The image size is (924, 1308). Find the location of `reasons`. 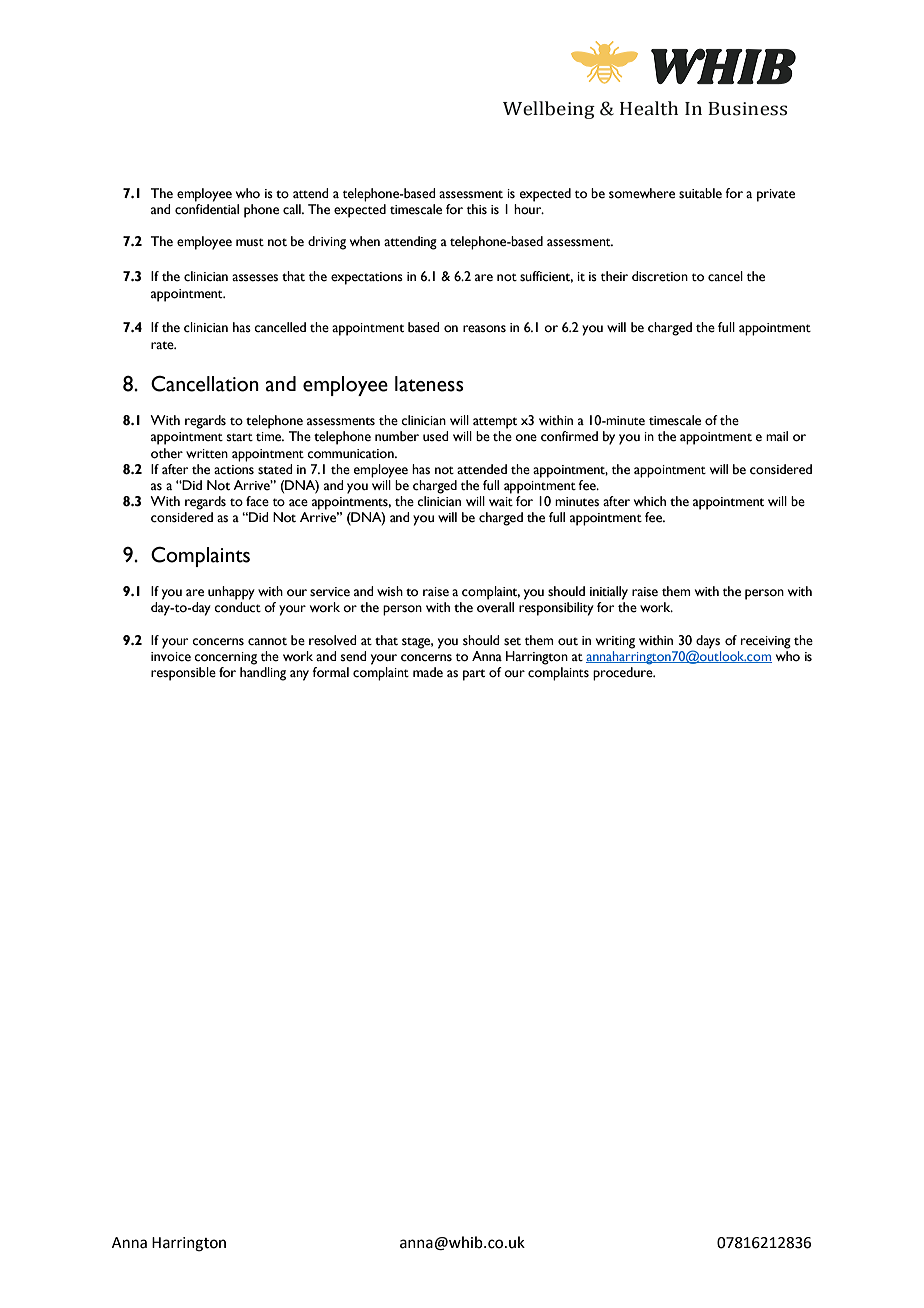

reasons is located at coordinates (484, 329).
